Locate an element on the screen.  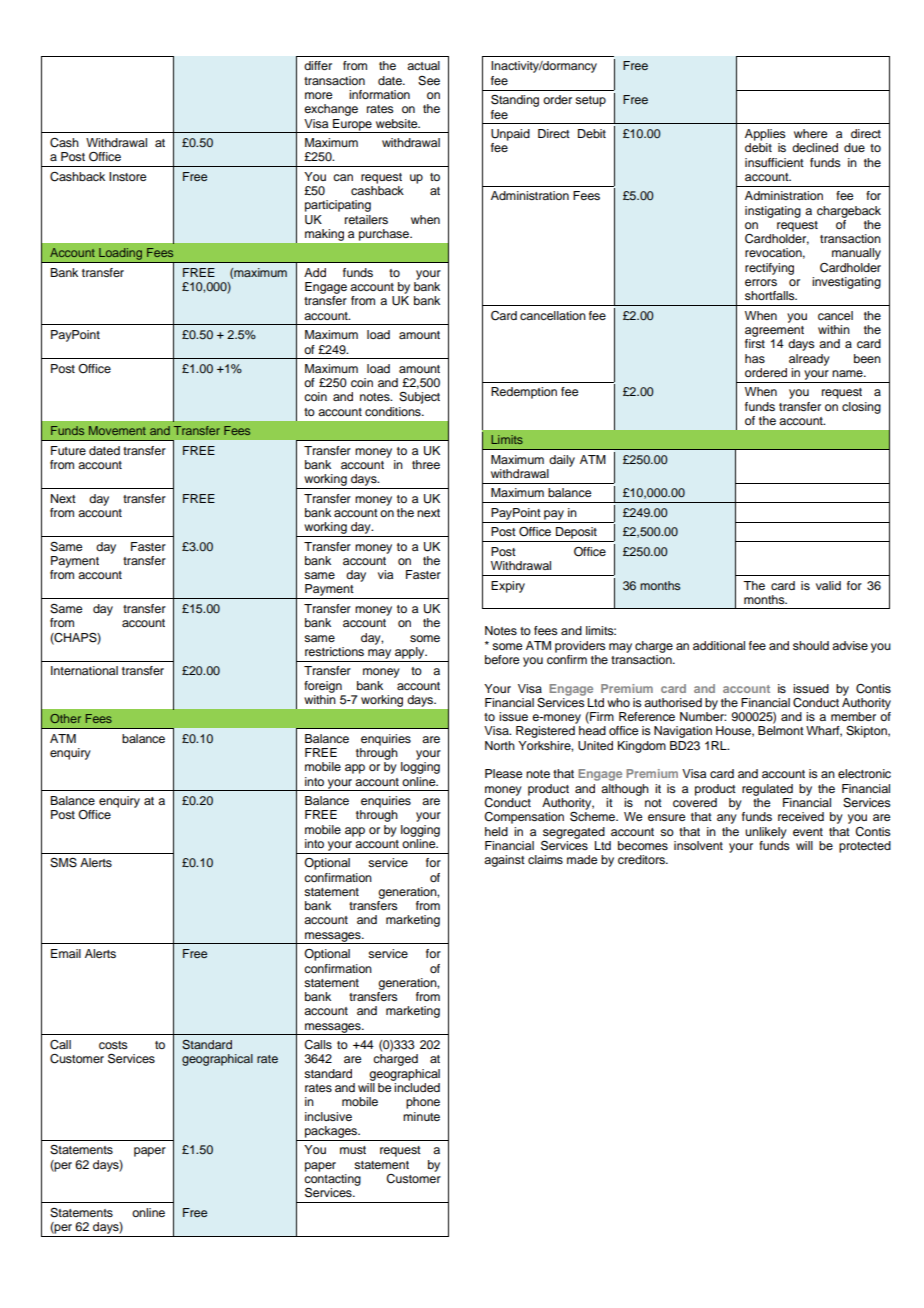
Instore is located at coordinates (127, 176).
